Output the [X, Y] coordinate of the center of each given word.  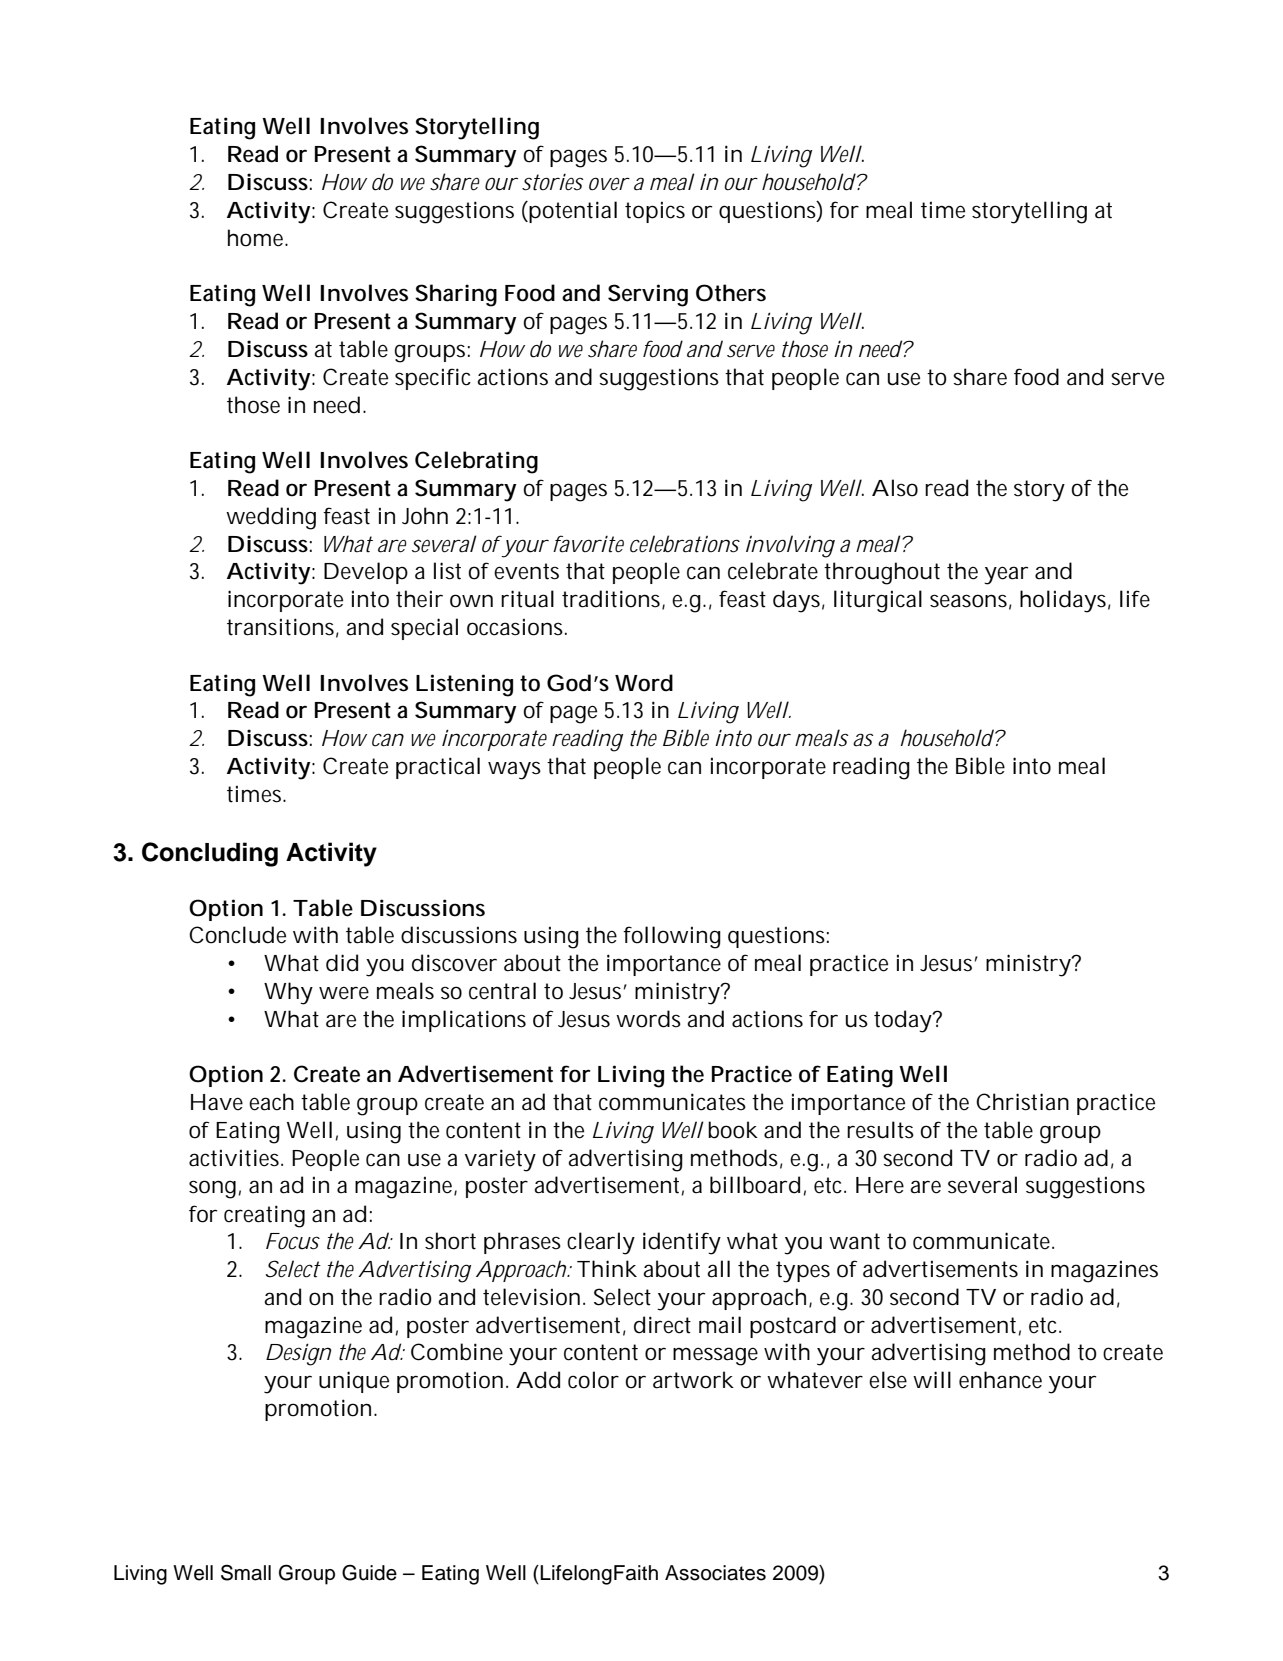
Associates [715, 1573]
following [672, 937]
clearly [601, 1243]
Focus [293, 1241]
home [257, 238]
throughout [882, 573]
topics [655, 212]
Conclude [237, 935]
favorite [588, 544]
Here [880, 1185]
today [904, 1021]
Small [246, 1572]
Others [731, 293]
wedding [271, 518]
